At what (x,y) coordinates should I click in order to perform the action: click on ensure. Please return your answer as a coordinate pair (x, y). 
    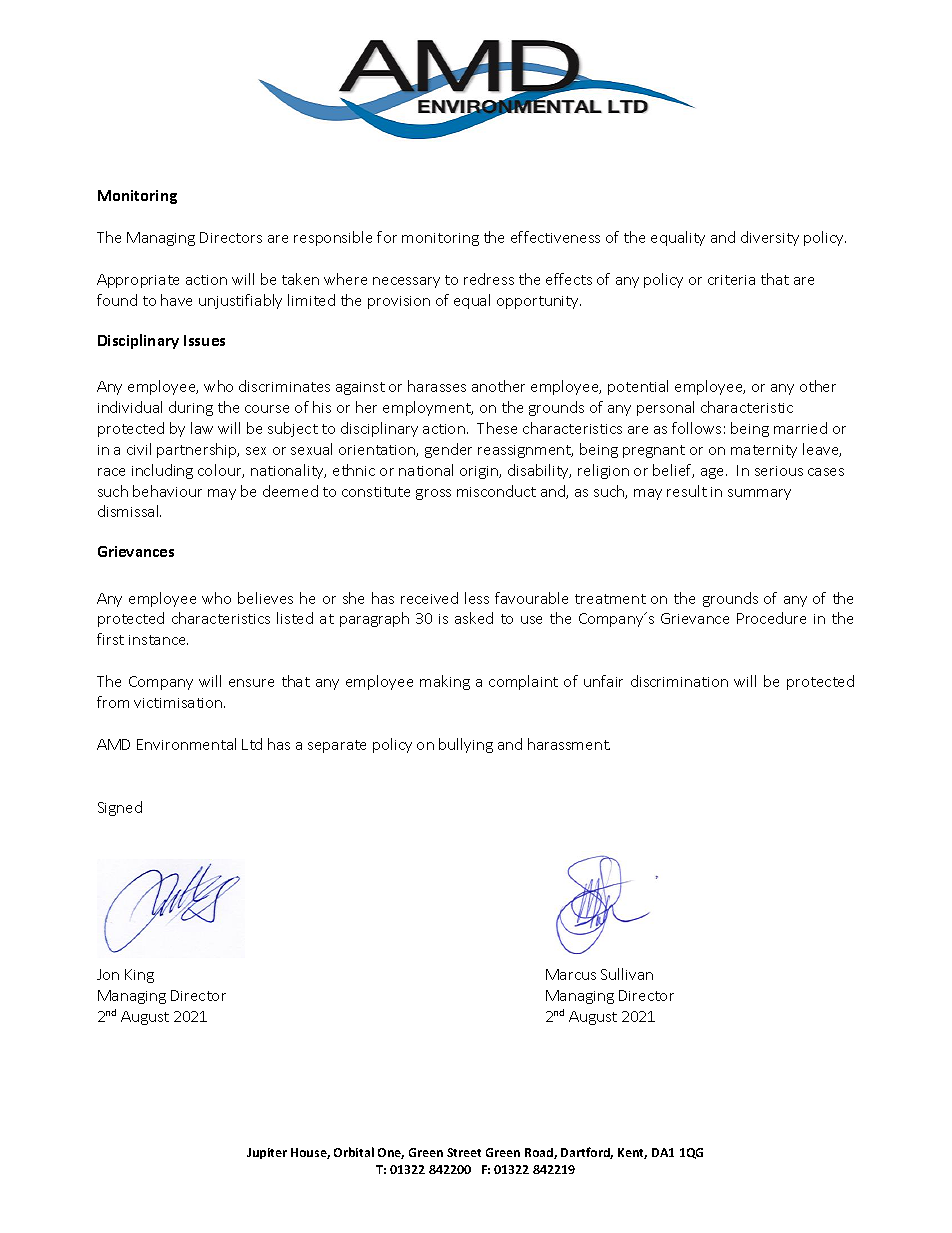
    Looking at the image, I should click on (251, 683).
